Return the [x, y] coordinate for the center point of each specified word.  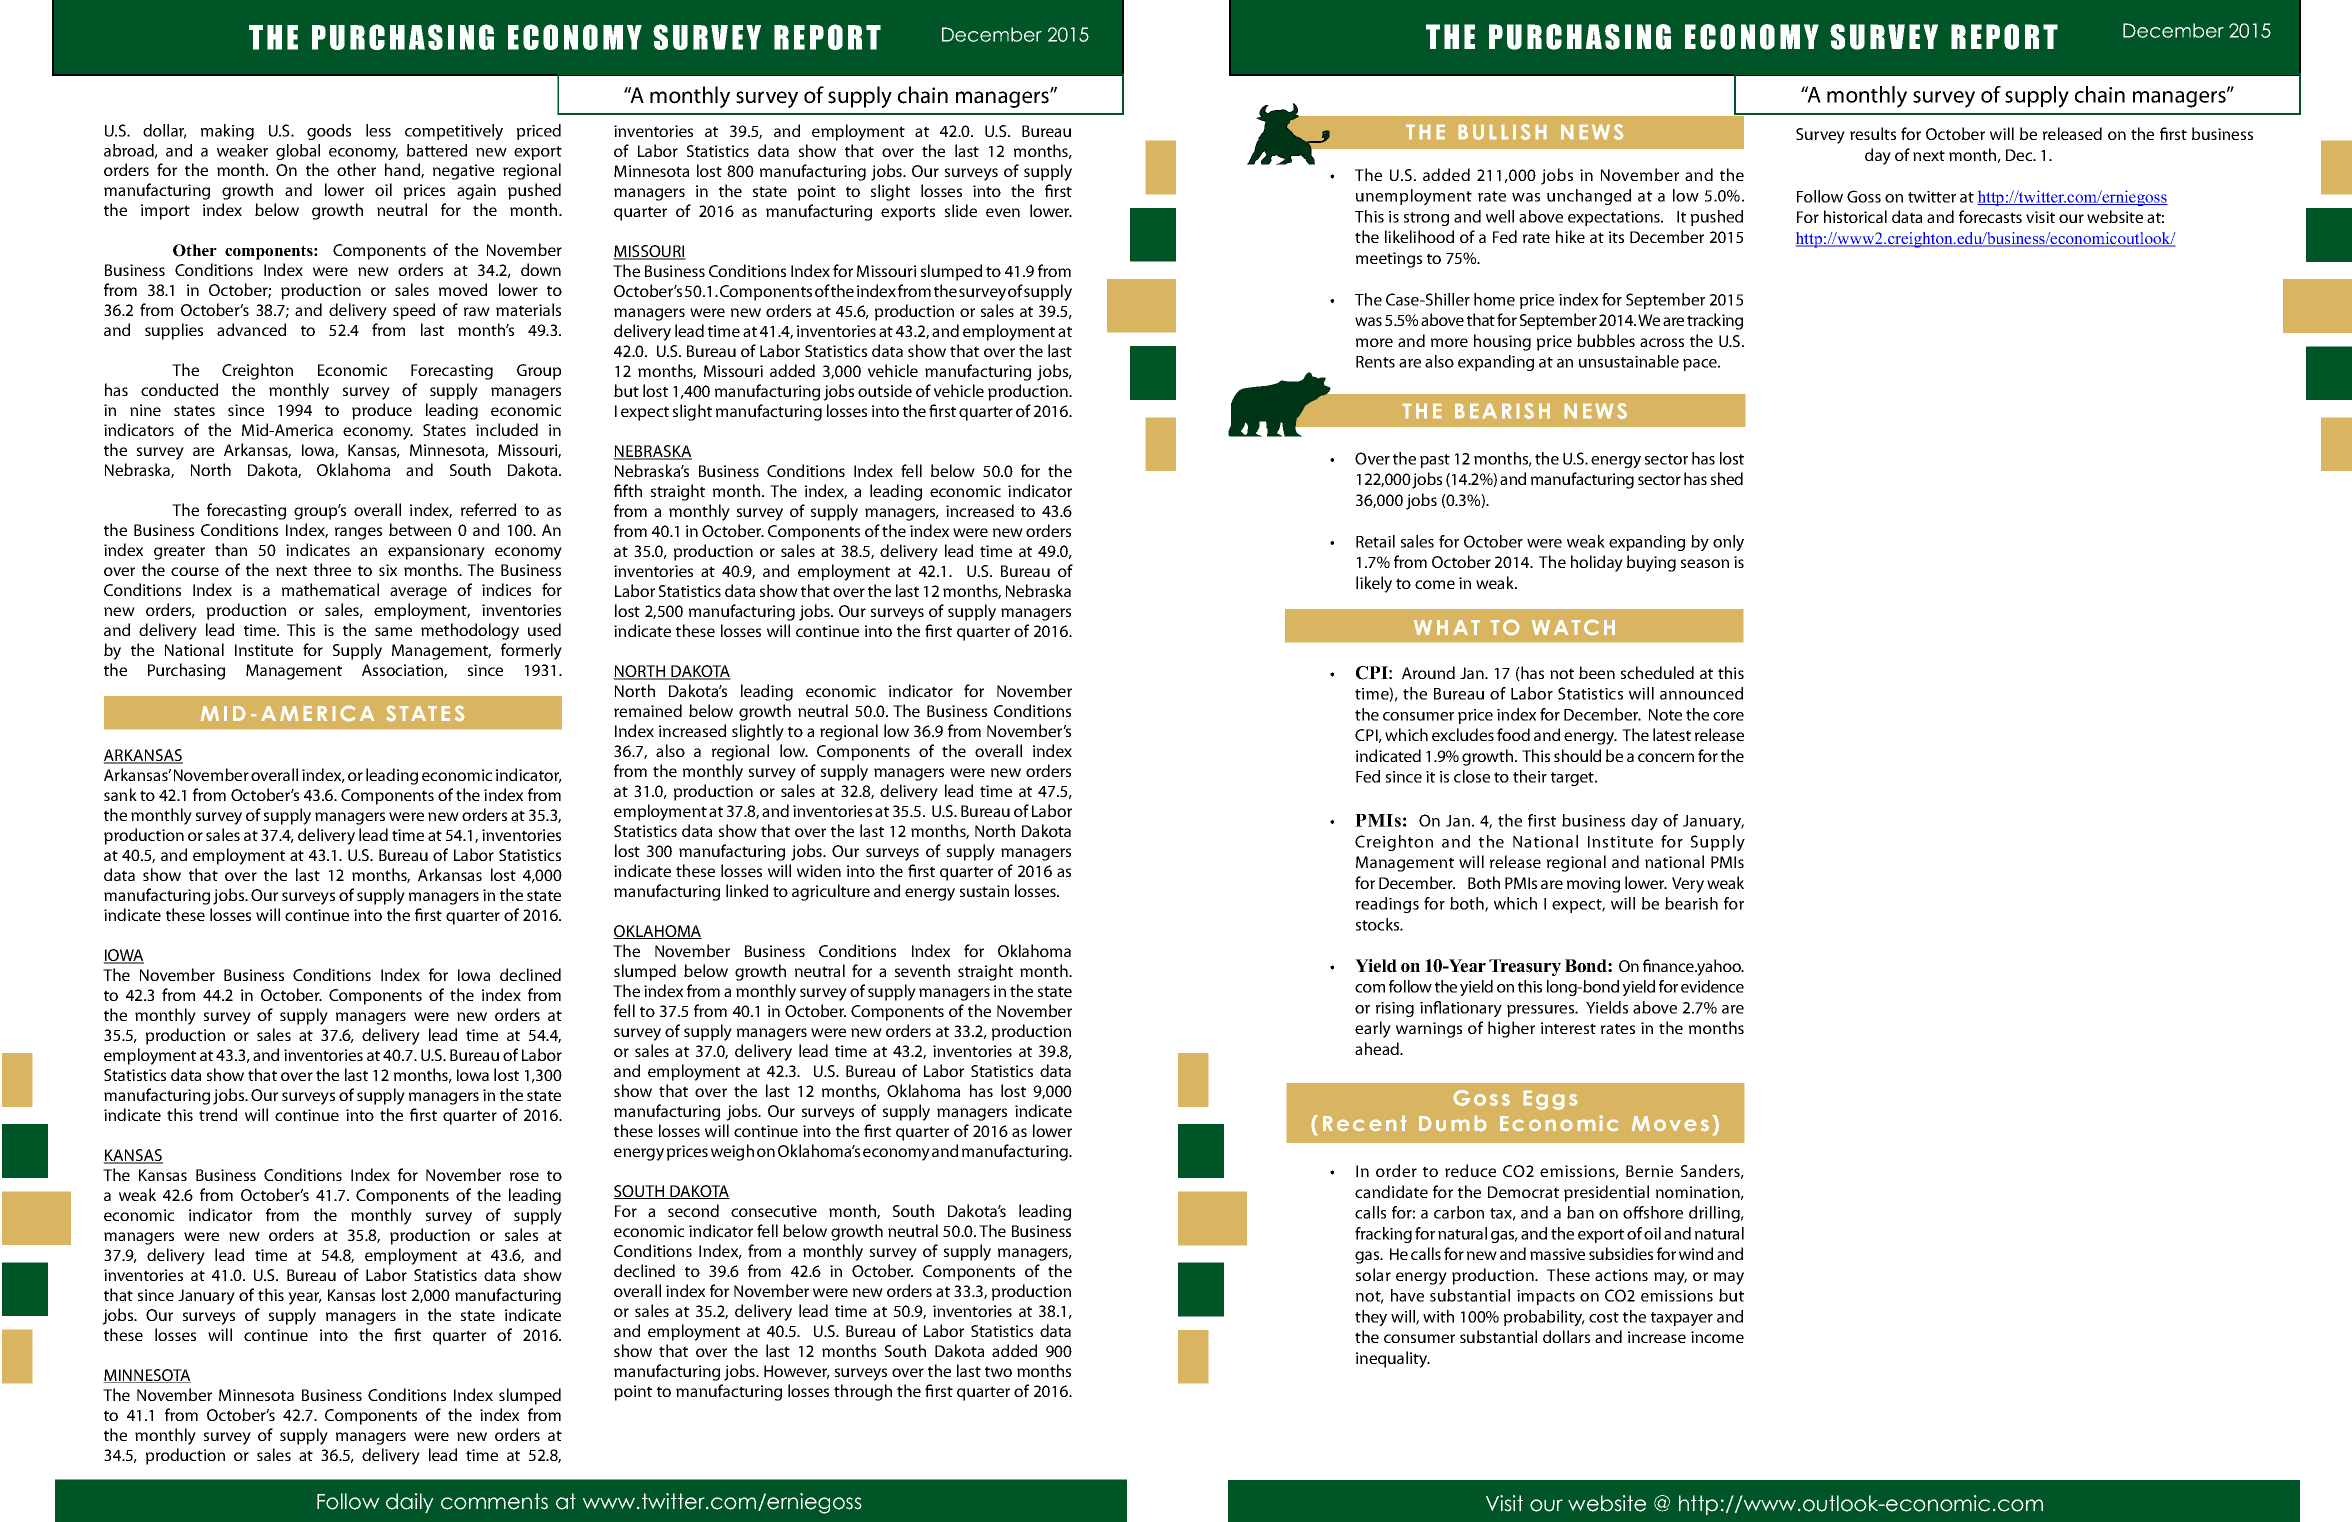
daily [410, 1503]
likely [1374, 584]
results [1873, 133]
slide [961, 210]
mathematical [330, 589]
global [298, 152]
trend [218, 1114]
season [1705, 563]
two [998, 1371]
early [1373, 1029]
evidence [1712, 986]
